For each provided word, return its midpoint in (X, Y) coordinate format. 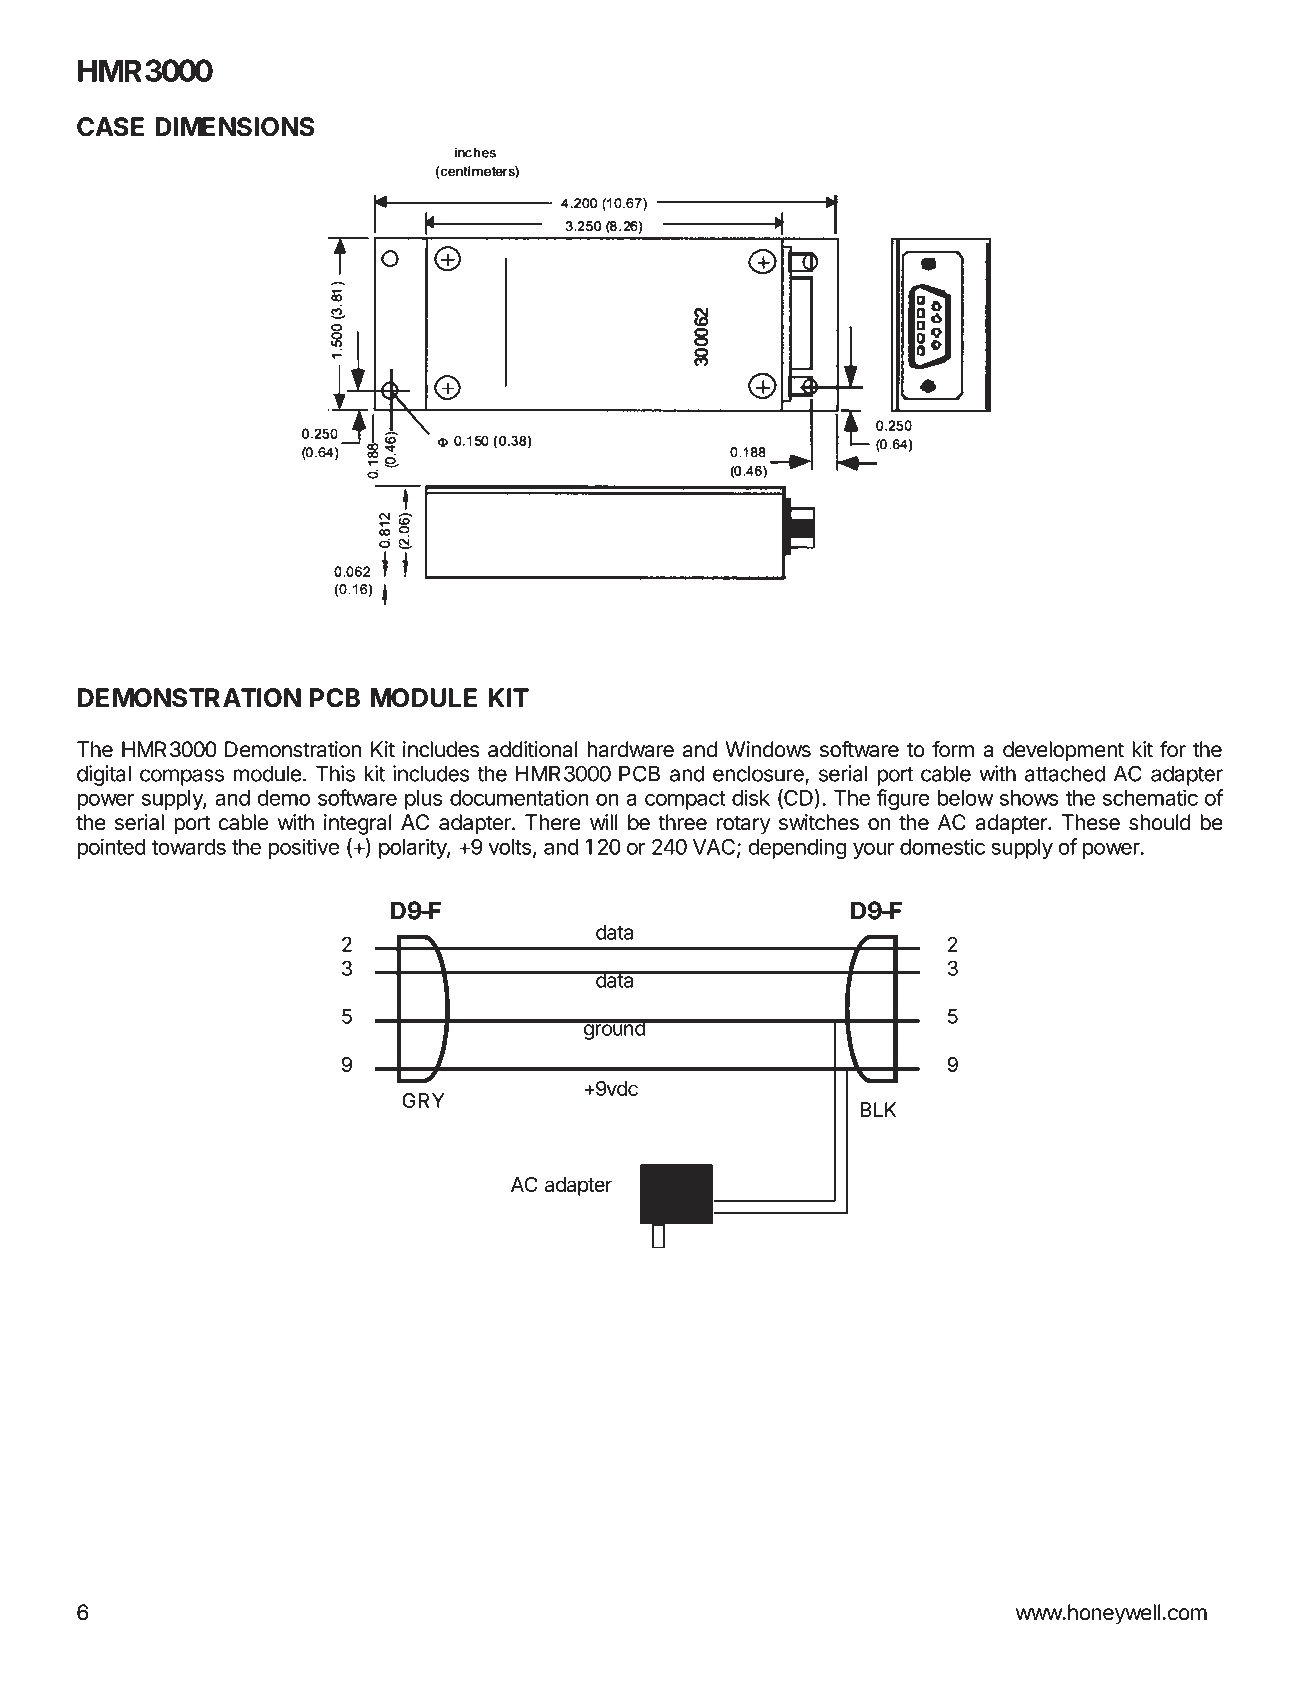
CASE (110, 127)
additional (533, 749)
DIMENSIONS (234, 127)
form (953, 749)
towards (189, 847)
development (1063, 751)
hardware (630, 749)
